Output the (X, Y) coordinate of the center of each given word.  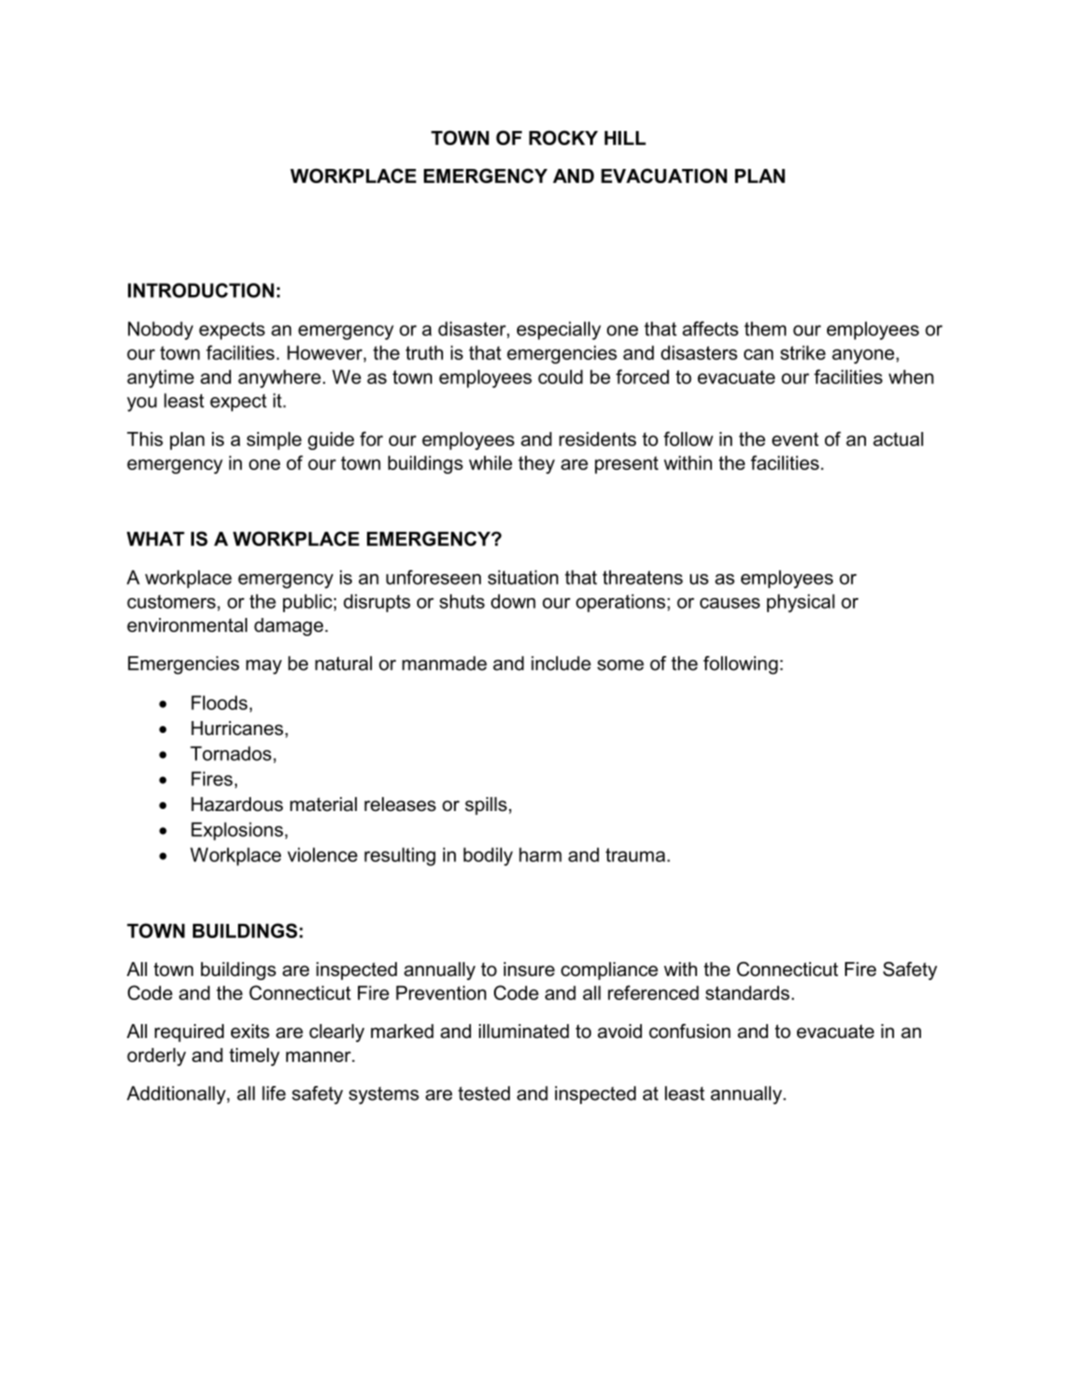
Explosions (237, 831)
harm (540, 854)
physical (801, 603)
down (513, 601)
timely (254, 1057)
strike (803, 352)
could (560, 377)
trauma (637, 855)
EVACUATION (664, 175)
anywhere (279, 379)
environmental (187, 625)
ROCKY (563, 137)
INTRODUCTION (201, 290)
